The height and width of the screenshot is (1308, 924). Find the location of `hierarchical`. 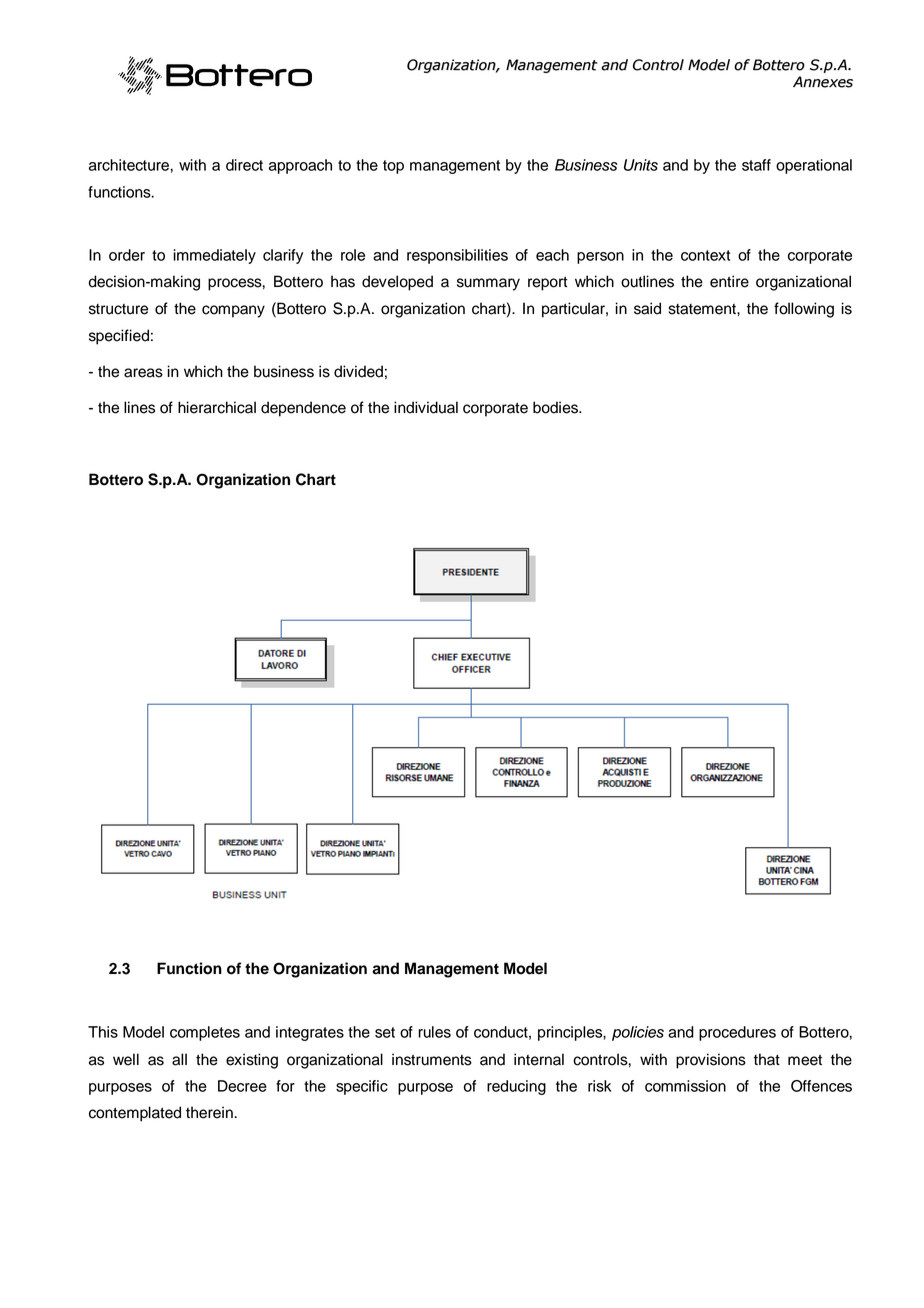

hierarchical is located at coordinates (217, 407).
